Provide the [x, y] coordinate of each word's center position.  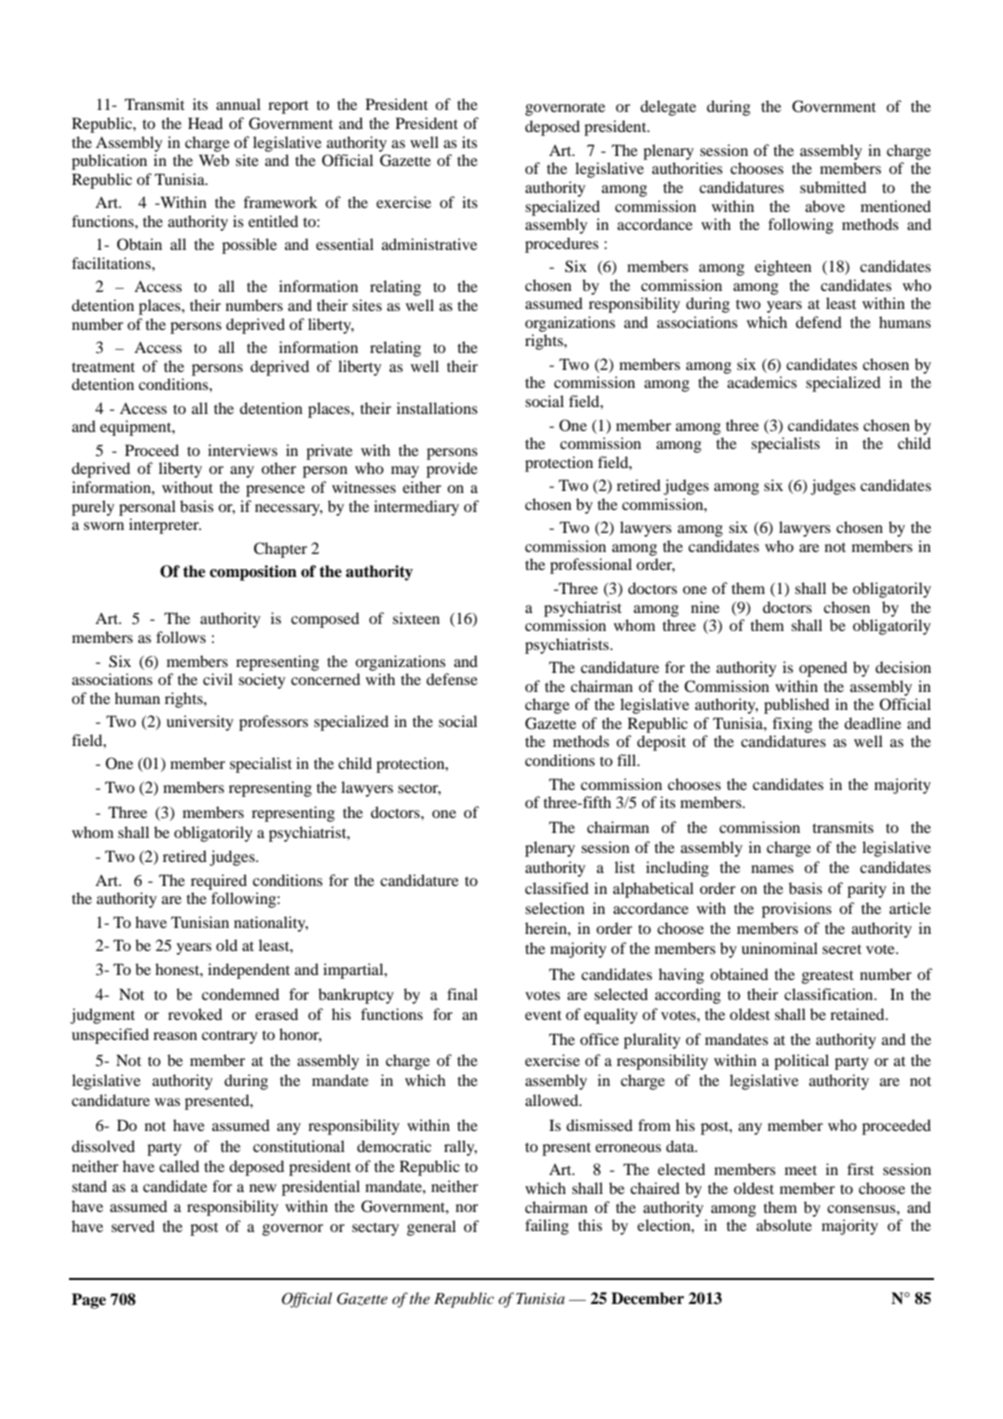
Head [205, 123]
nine [705, 607]
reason [175, 1036]
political [801, 1062]
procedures [562, 245]
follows [181, 637]
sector [419, 789]
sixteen [416, 618]
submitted [833, 187]
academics [762, 382]
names [772, 869]
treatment [103, 367]
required [219, 882]
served [133, 1226]
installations [437, 408]
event [543, 1015]
